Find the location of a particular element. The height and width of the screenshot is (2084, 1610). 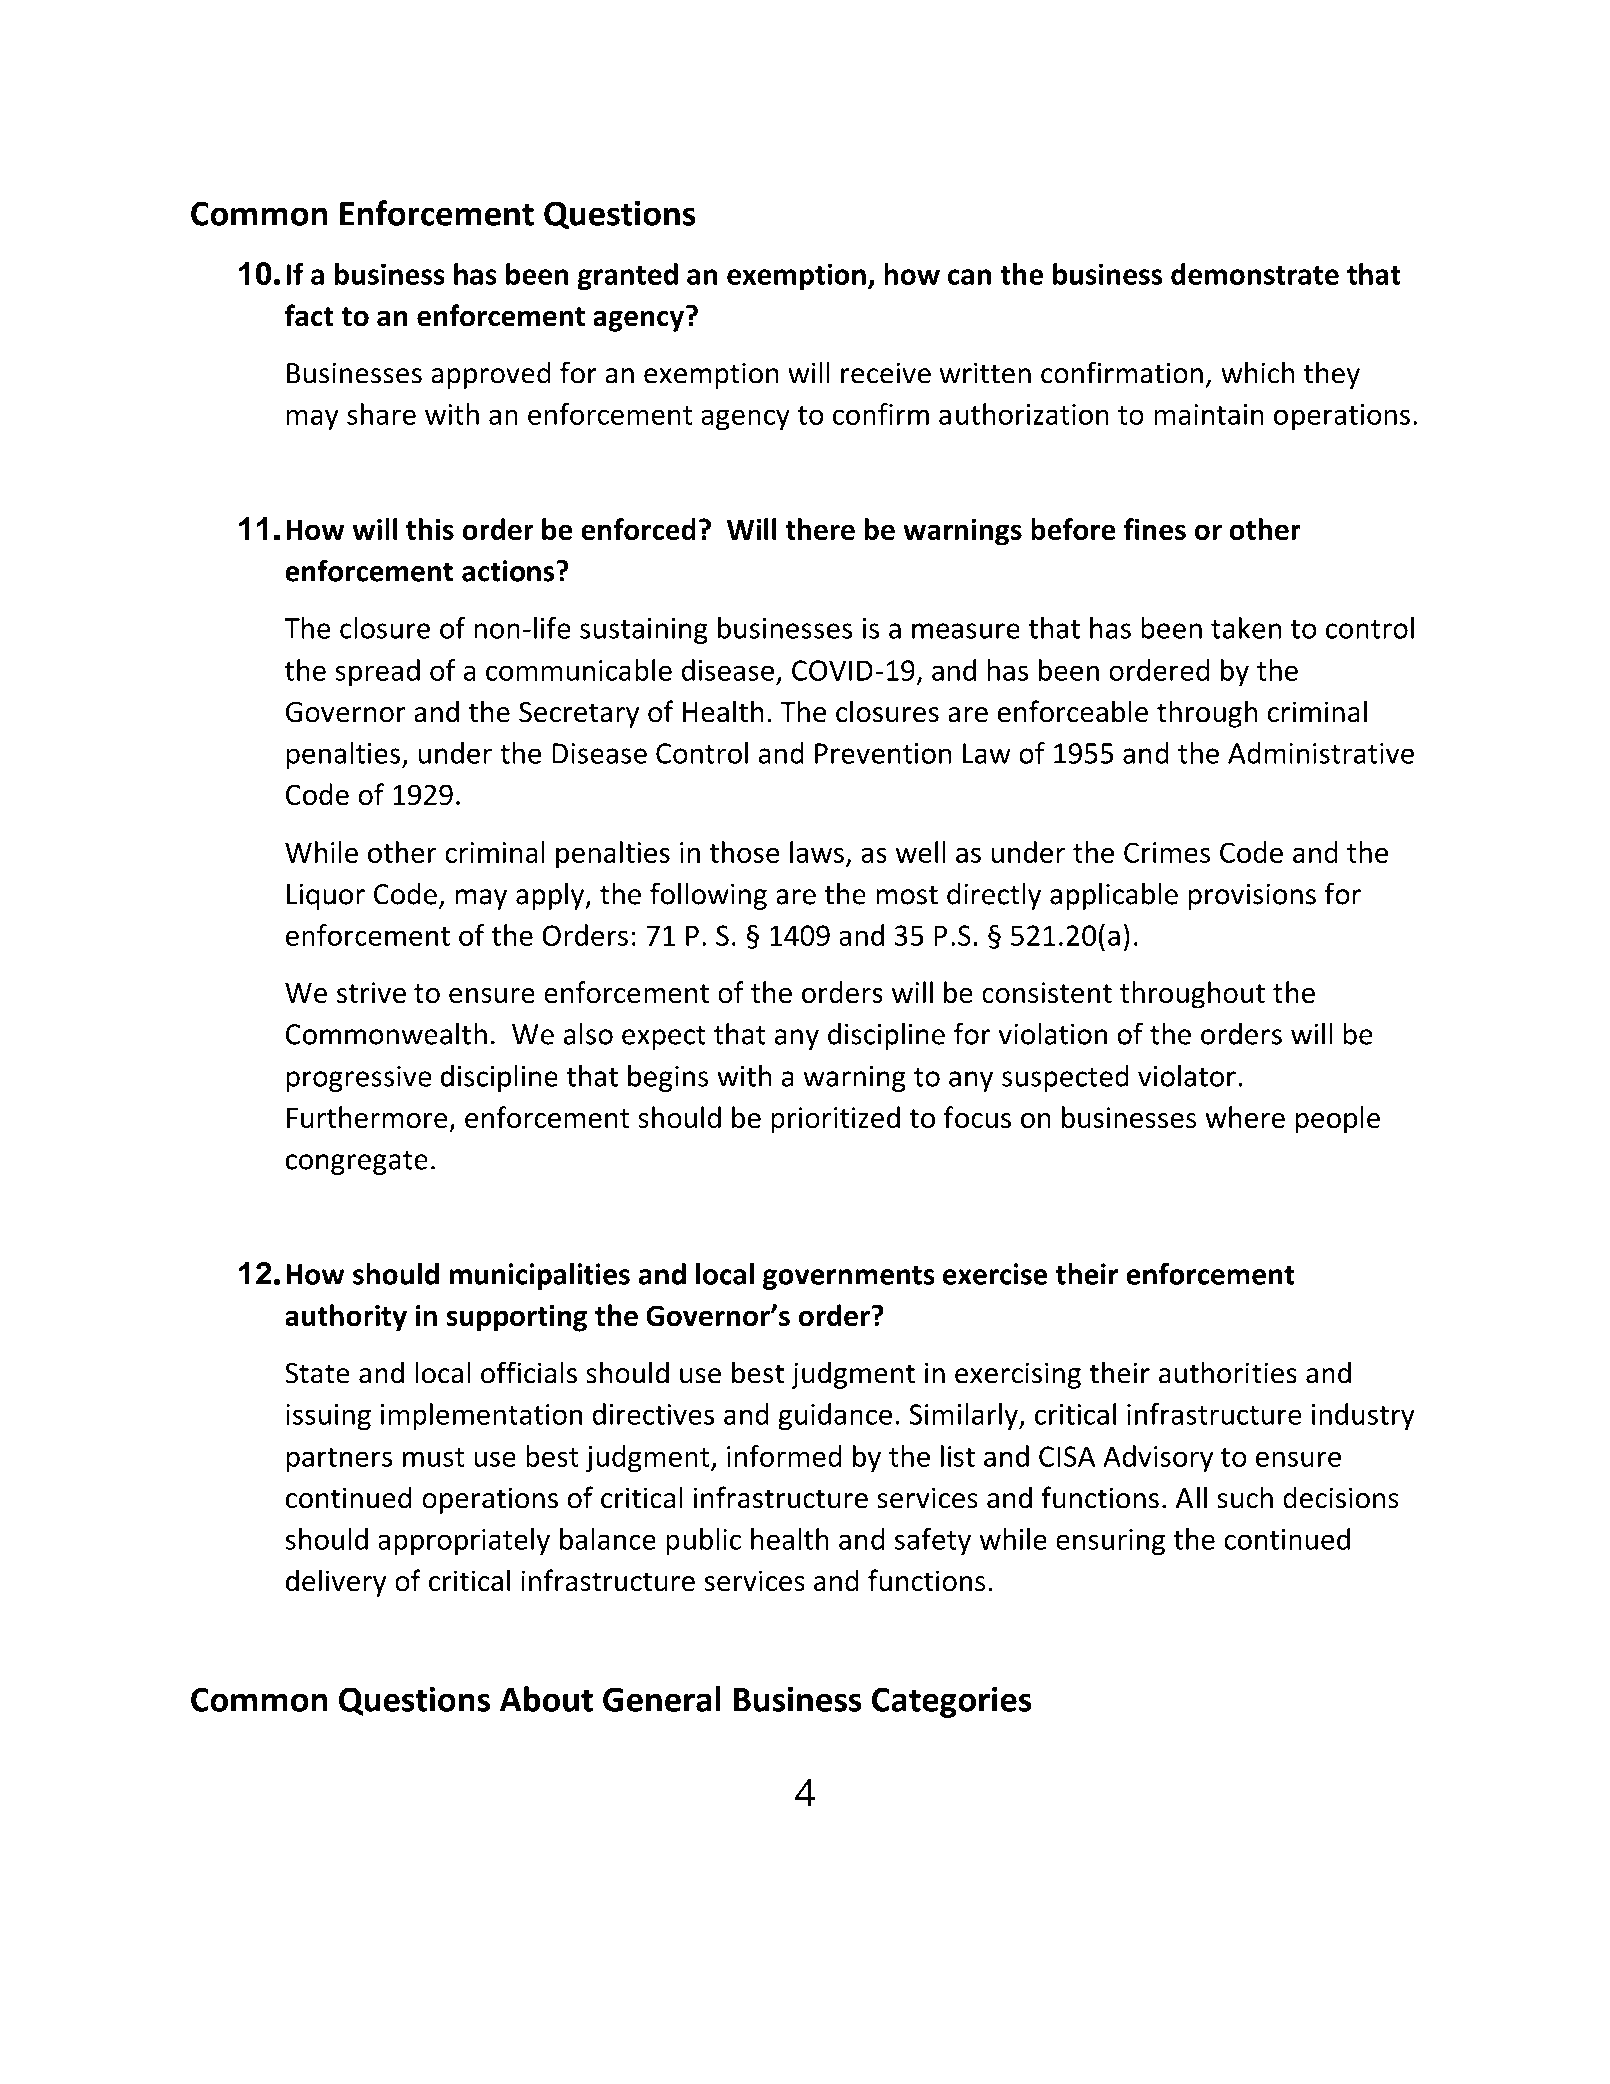

Liquor is located at coordinates (326, 896).
